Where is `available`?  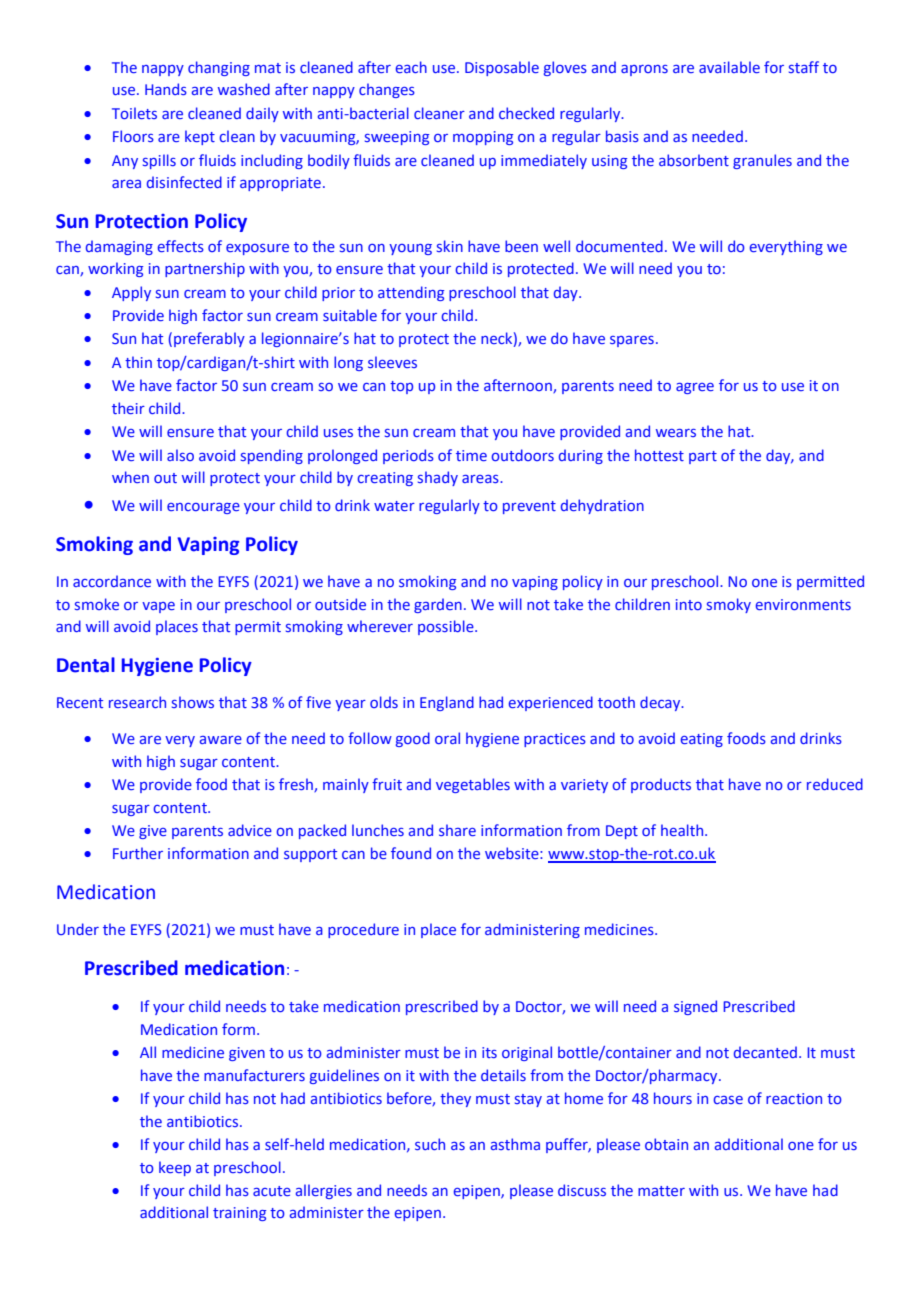
available is located at coordinates (729, 67).
